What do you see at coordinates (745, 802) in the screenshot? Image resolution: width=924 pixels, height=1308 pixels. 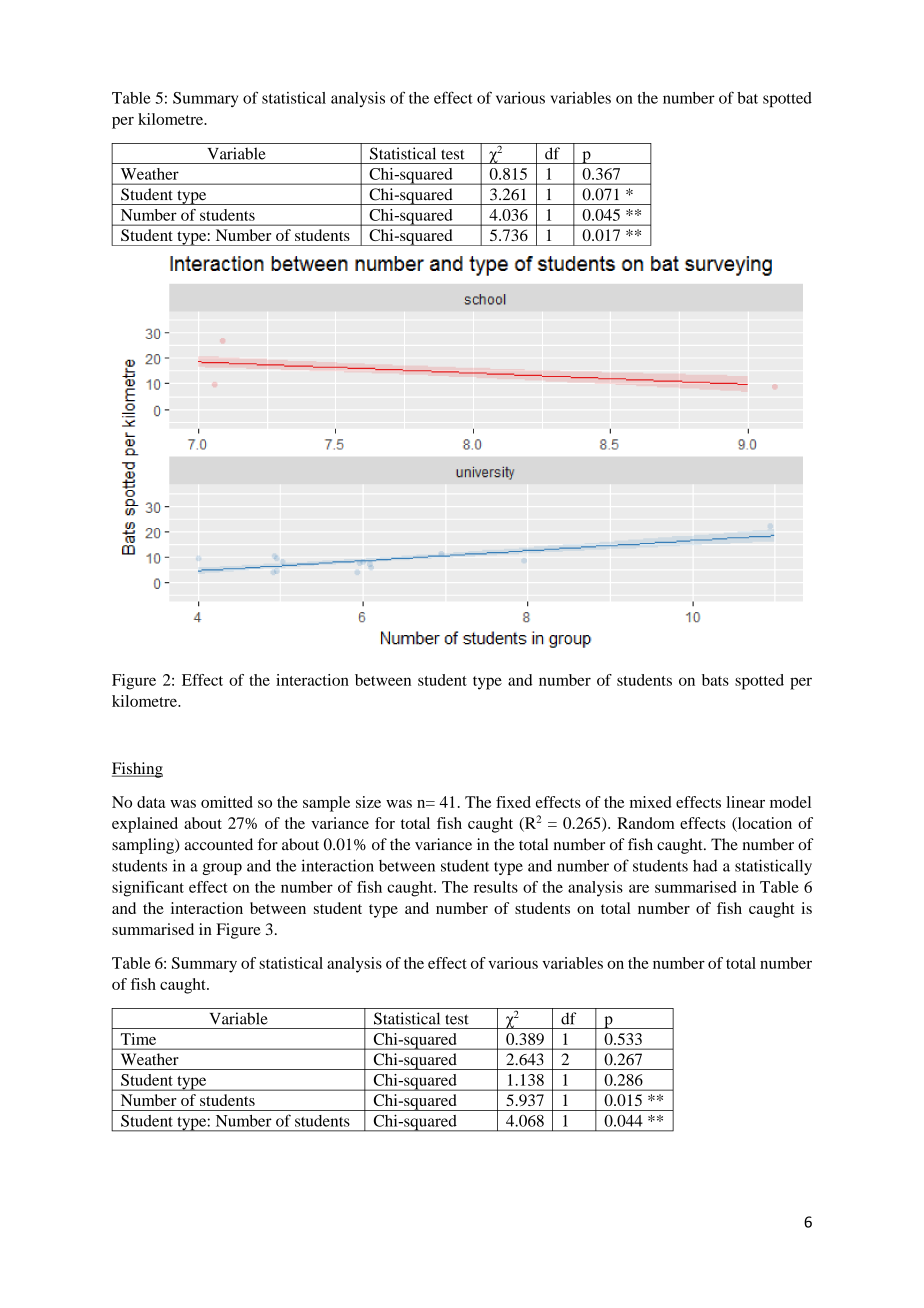 I see `linear` at bounding box center [745, 802].
